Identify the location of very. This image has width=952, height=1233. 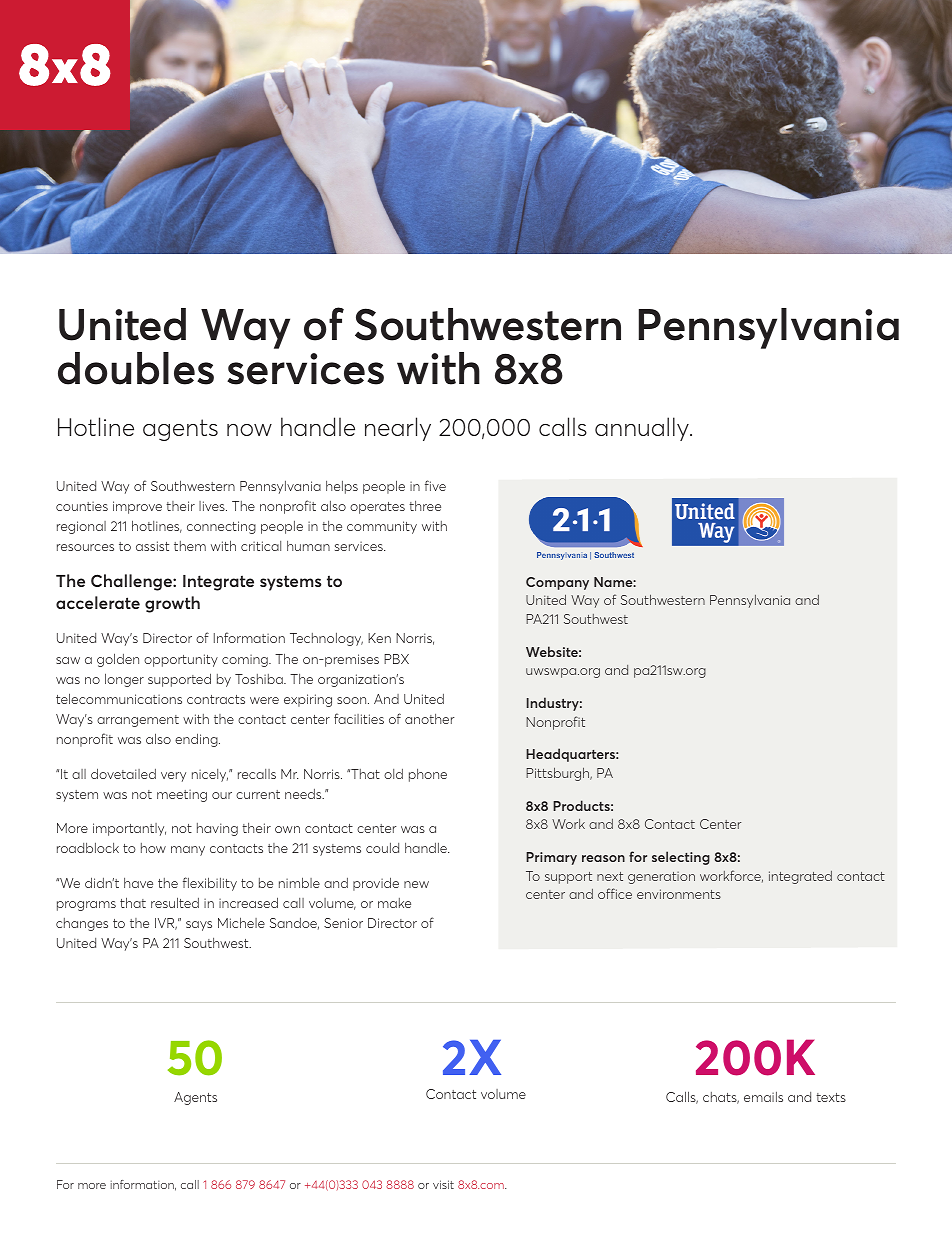
(173, 777).
